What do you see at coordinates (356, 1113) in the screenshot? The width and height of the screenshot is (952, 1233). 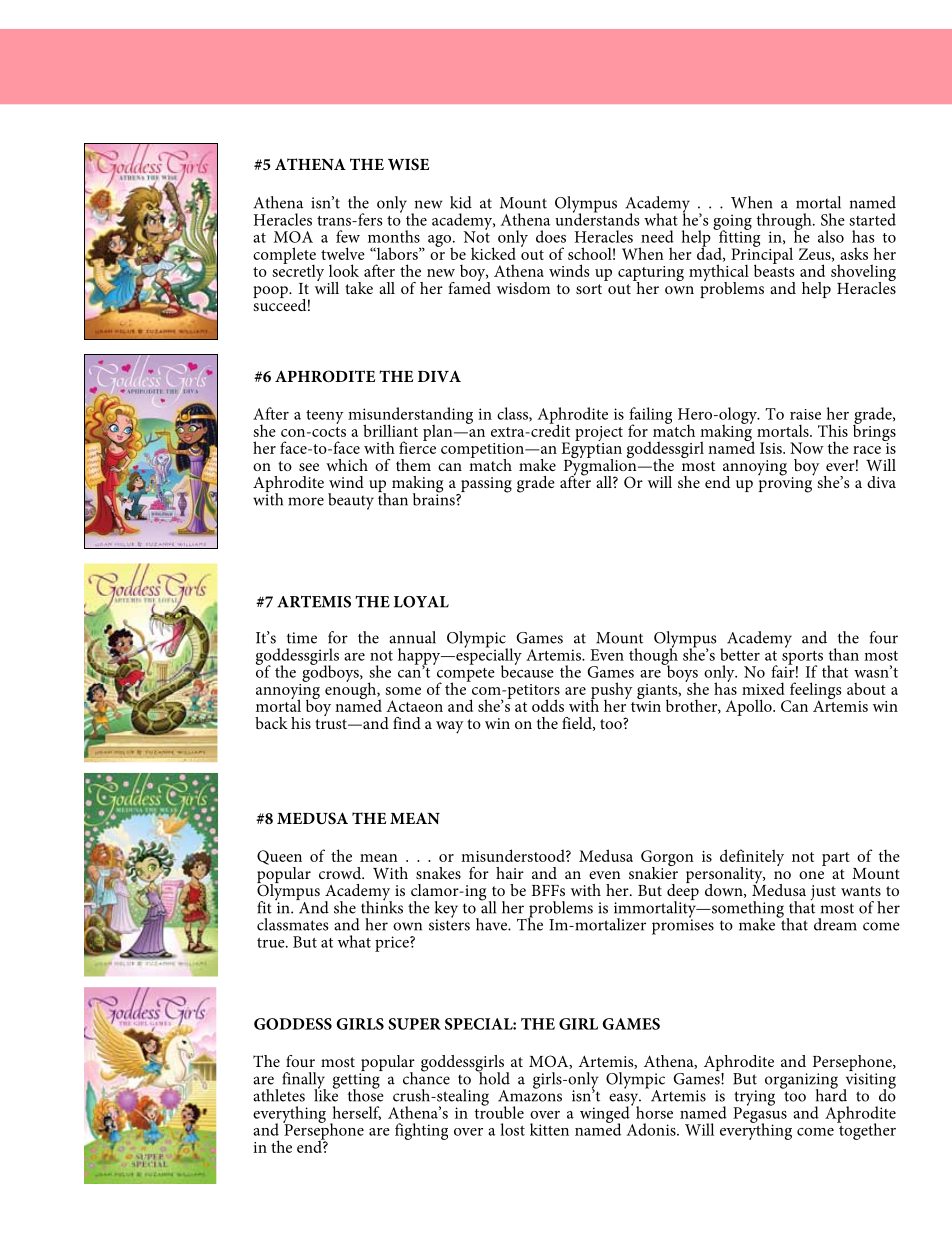 I see `herself` at bounding box center [356, 1113].
